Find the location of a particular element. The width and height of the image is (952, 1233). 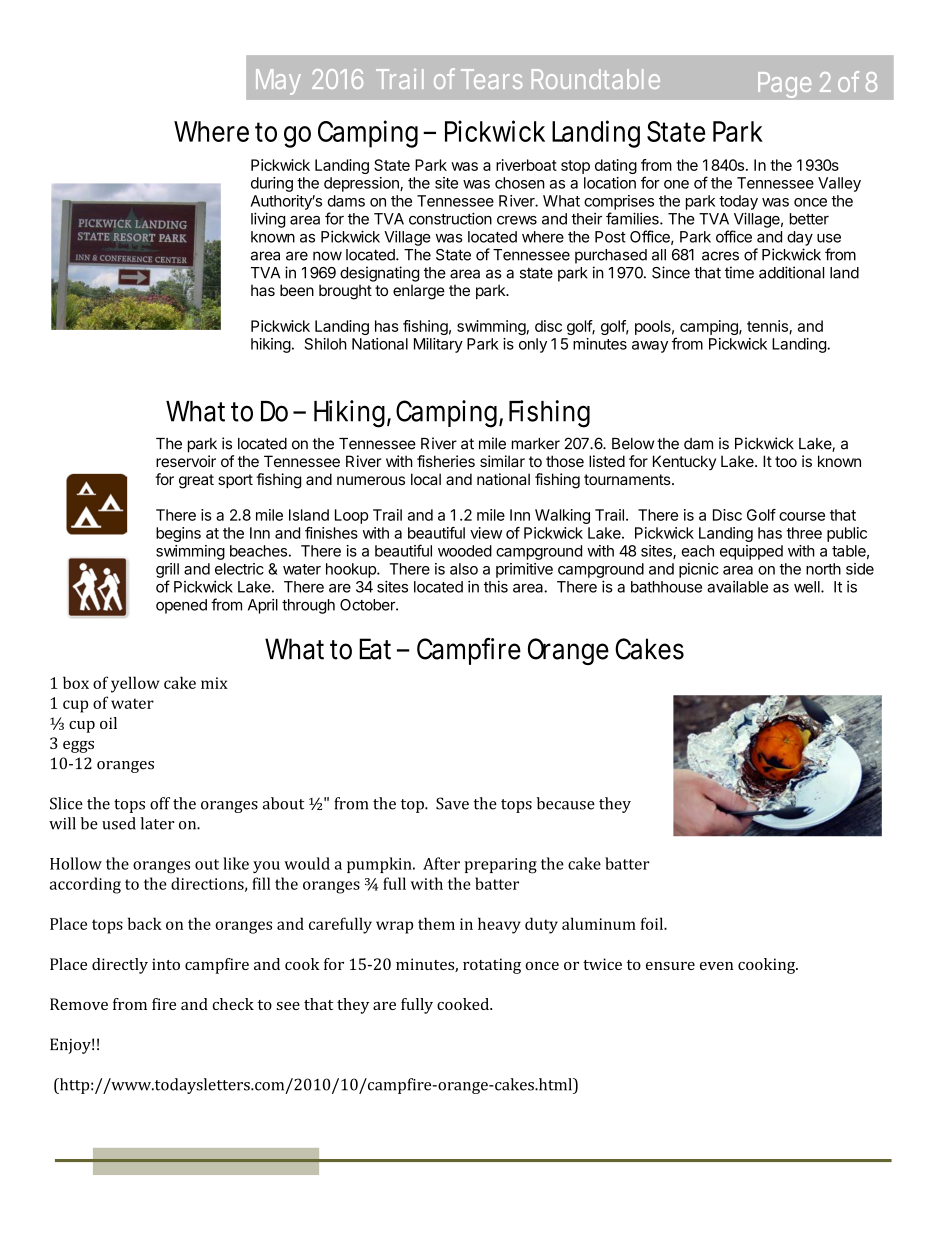

this is located at coordinates (496, 587).
